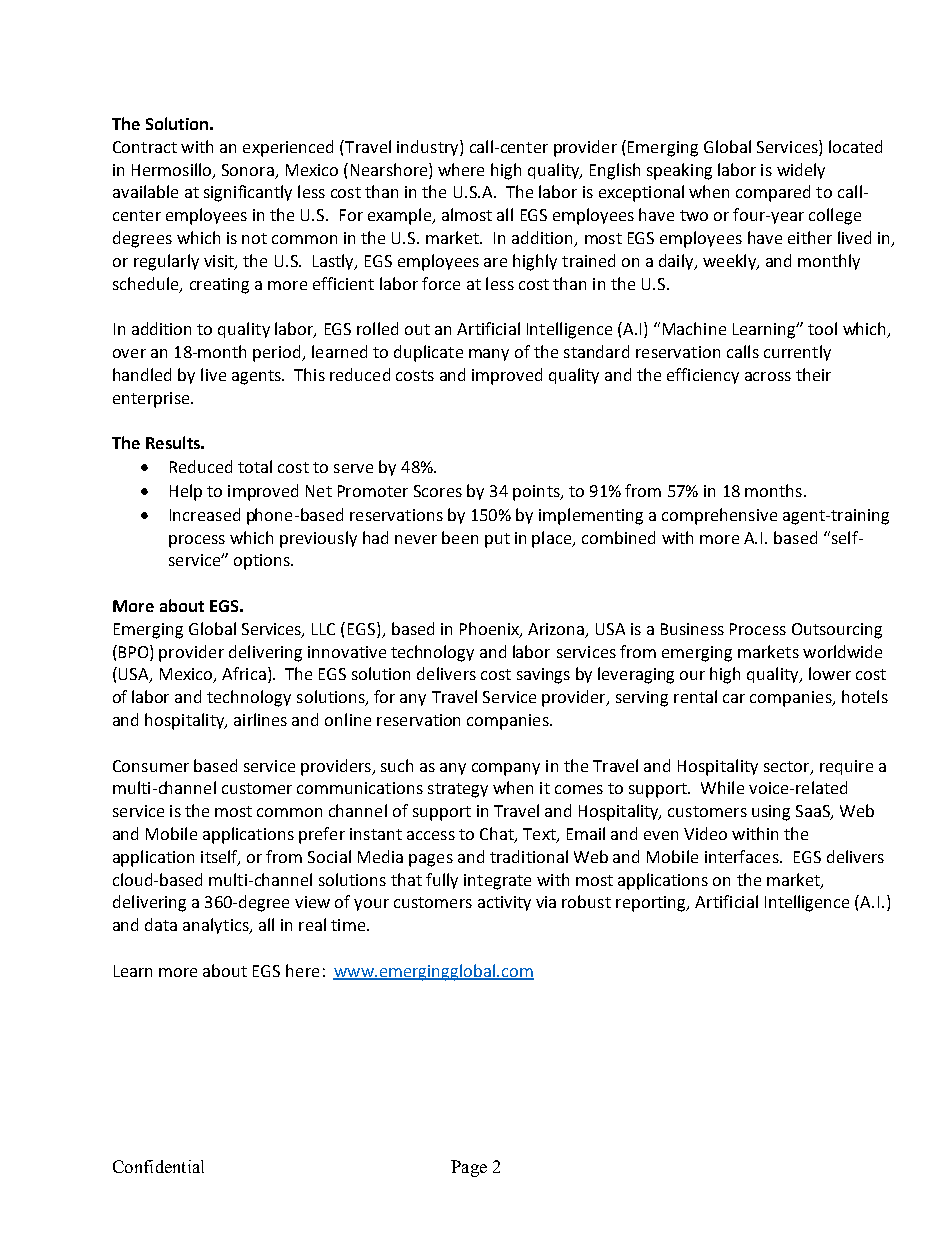 Image resolution: width=952 pixels, height=1233 pixels. Describe the element at coordinates (830, 673) in the screenshot. I see `lower` at that location.
